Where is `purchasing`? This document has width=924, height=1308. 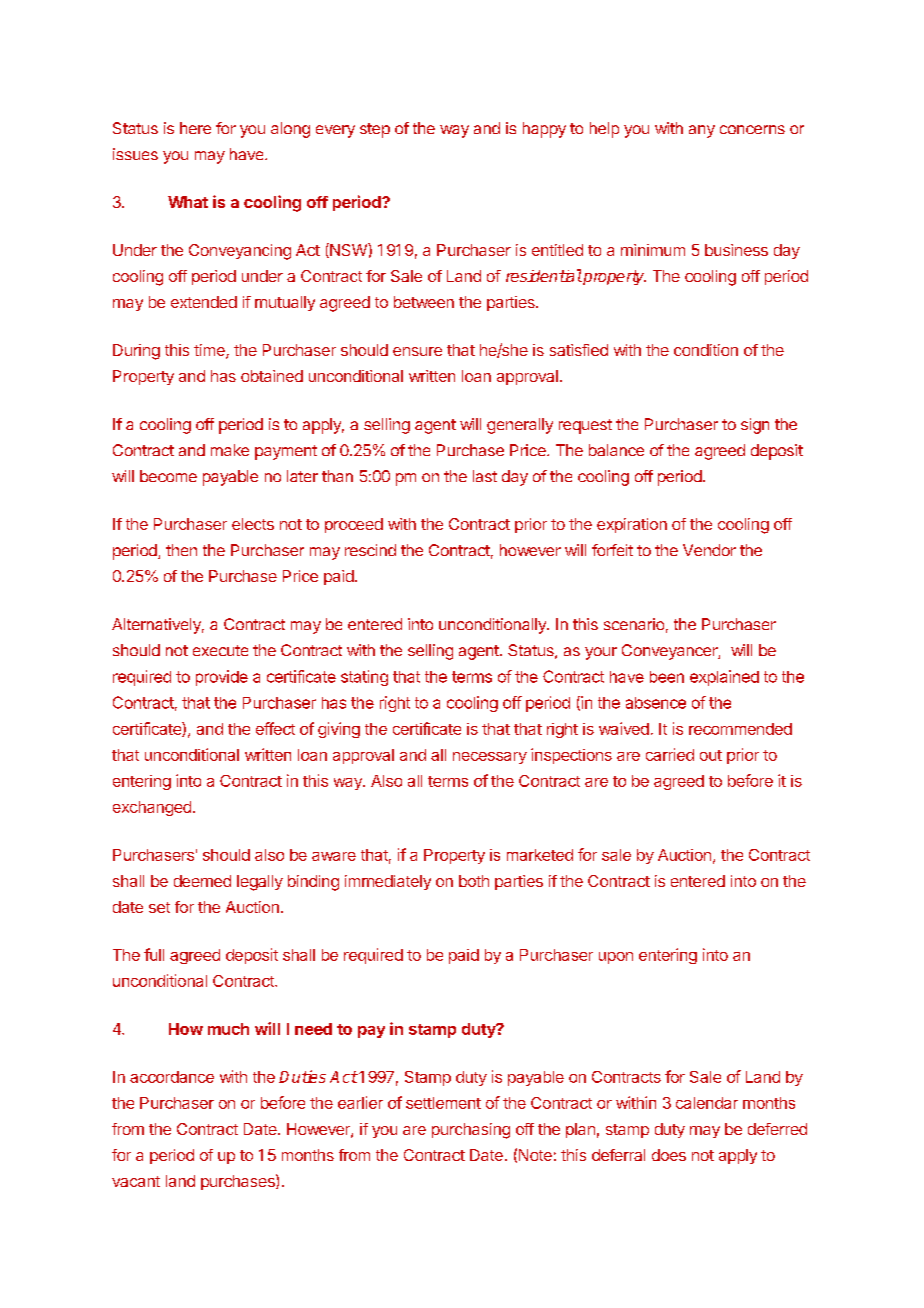 purchasing is located at coordinates (471, 1131).
